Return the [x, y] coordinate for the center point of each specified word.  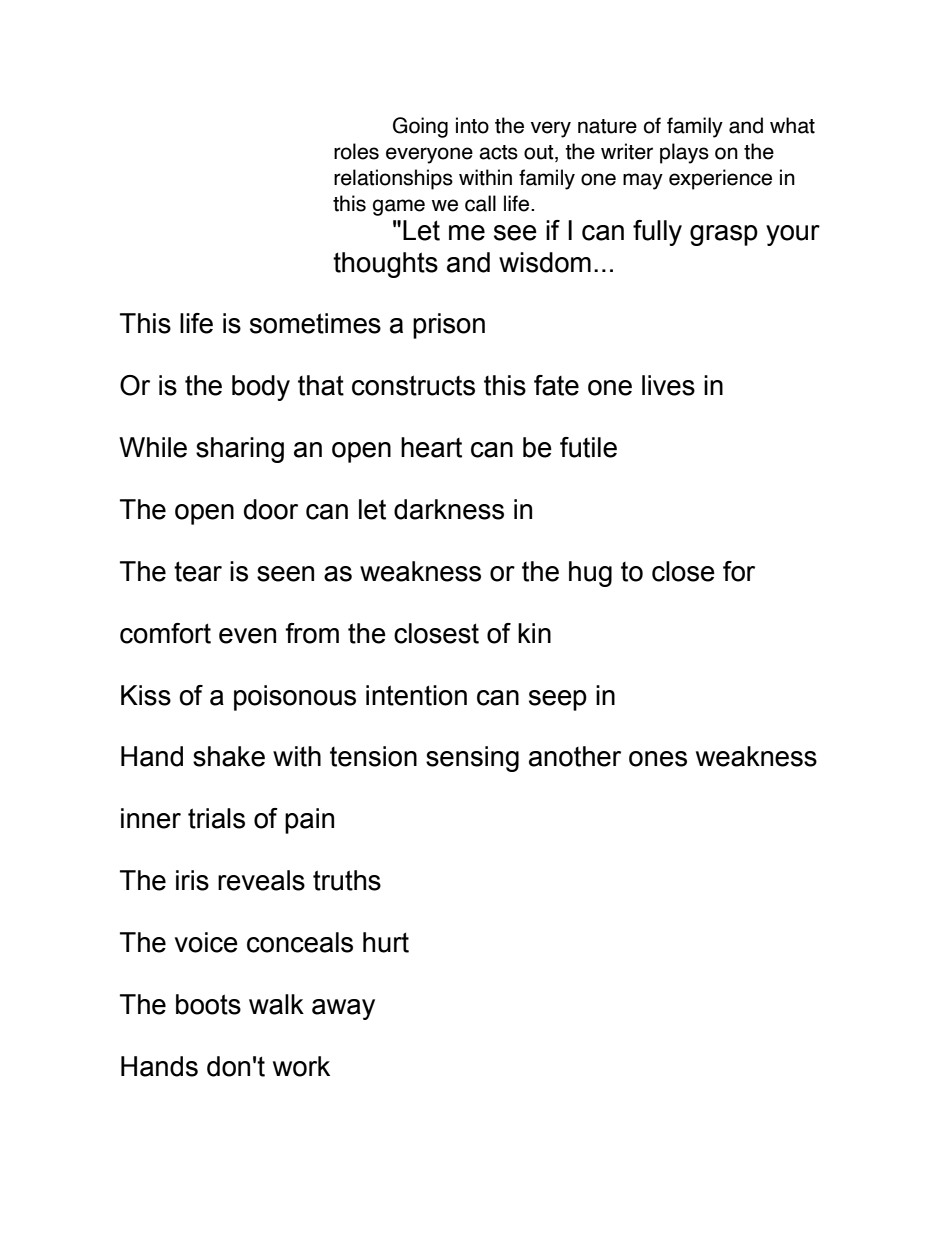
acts [498, 152]
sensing [472, 759]
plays [684, 153]
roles [356, 151]
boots [208, 1004]
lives [668, 385]
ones [658, 759]
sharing [240, 450]
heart [431, 447]
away [343, 1009]
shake [229, 756]
